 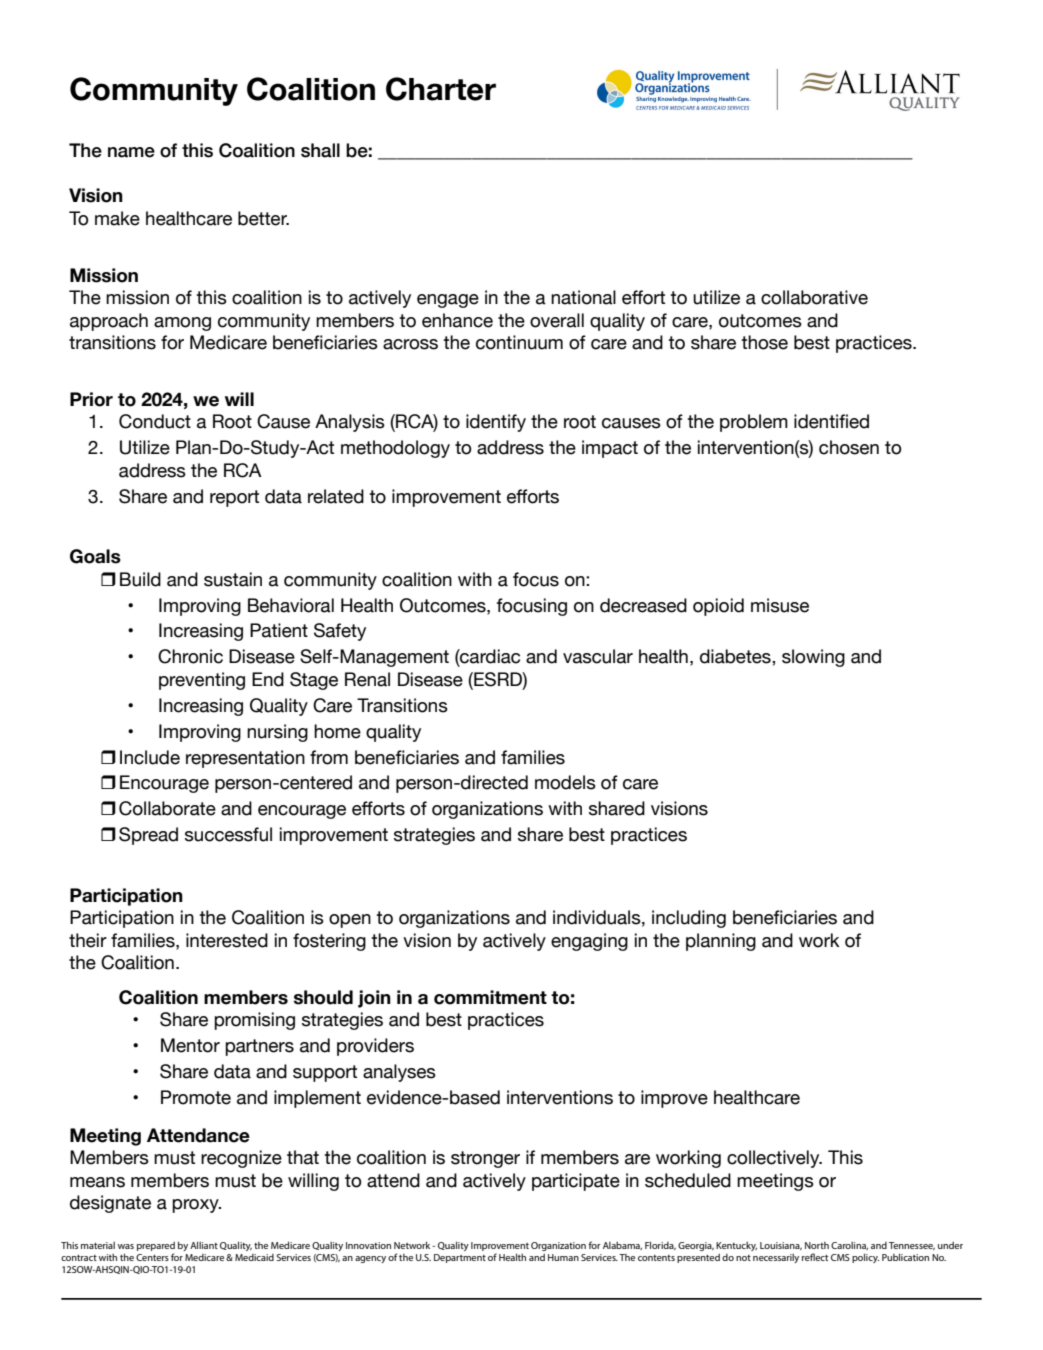 What do you see at coordinates (589, 942) in the screenshot?
I see `engaging` at bounding box center [589, 942].
